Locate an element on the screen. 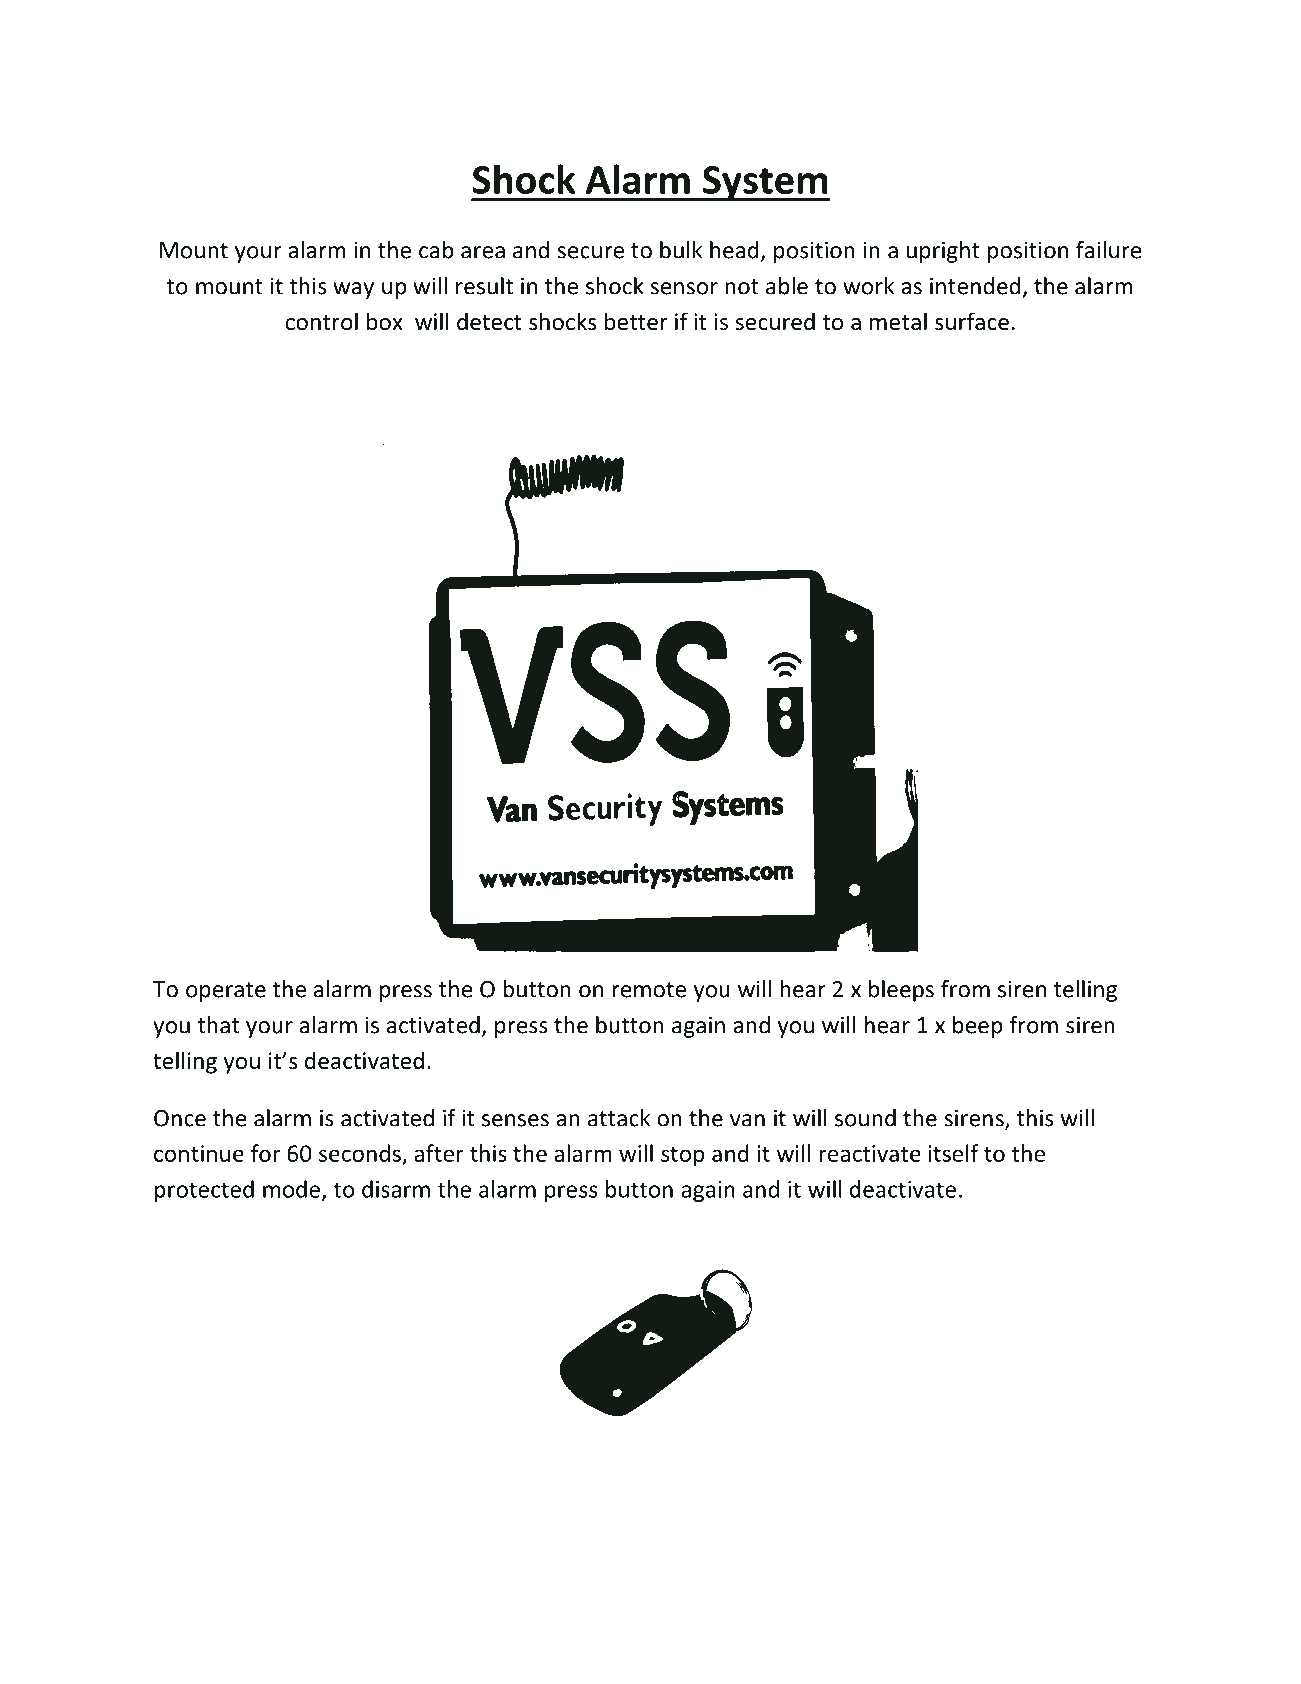 The width and height of the screenshot is (1301, 1684). beep is located at coordinates (978, 1027).
